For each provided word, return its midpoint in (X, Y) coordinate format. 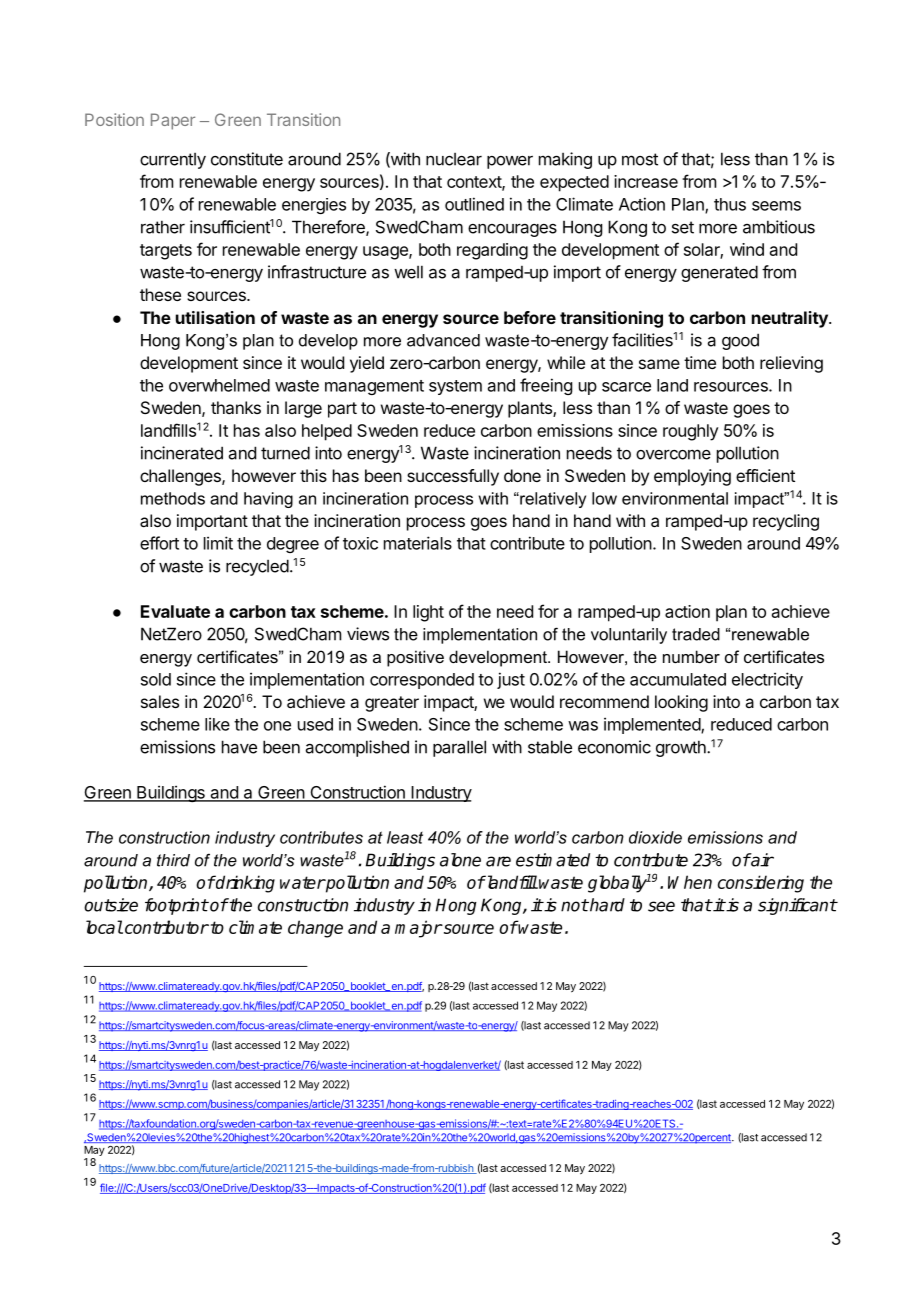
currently (173, 161)
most (640, 159)
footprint (176, 906)
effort (159, 543)
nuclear (454, 159)
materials (418, 543)
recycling (786, 522)
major (418, 929)
